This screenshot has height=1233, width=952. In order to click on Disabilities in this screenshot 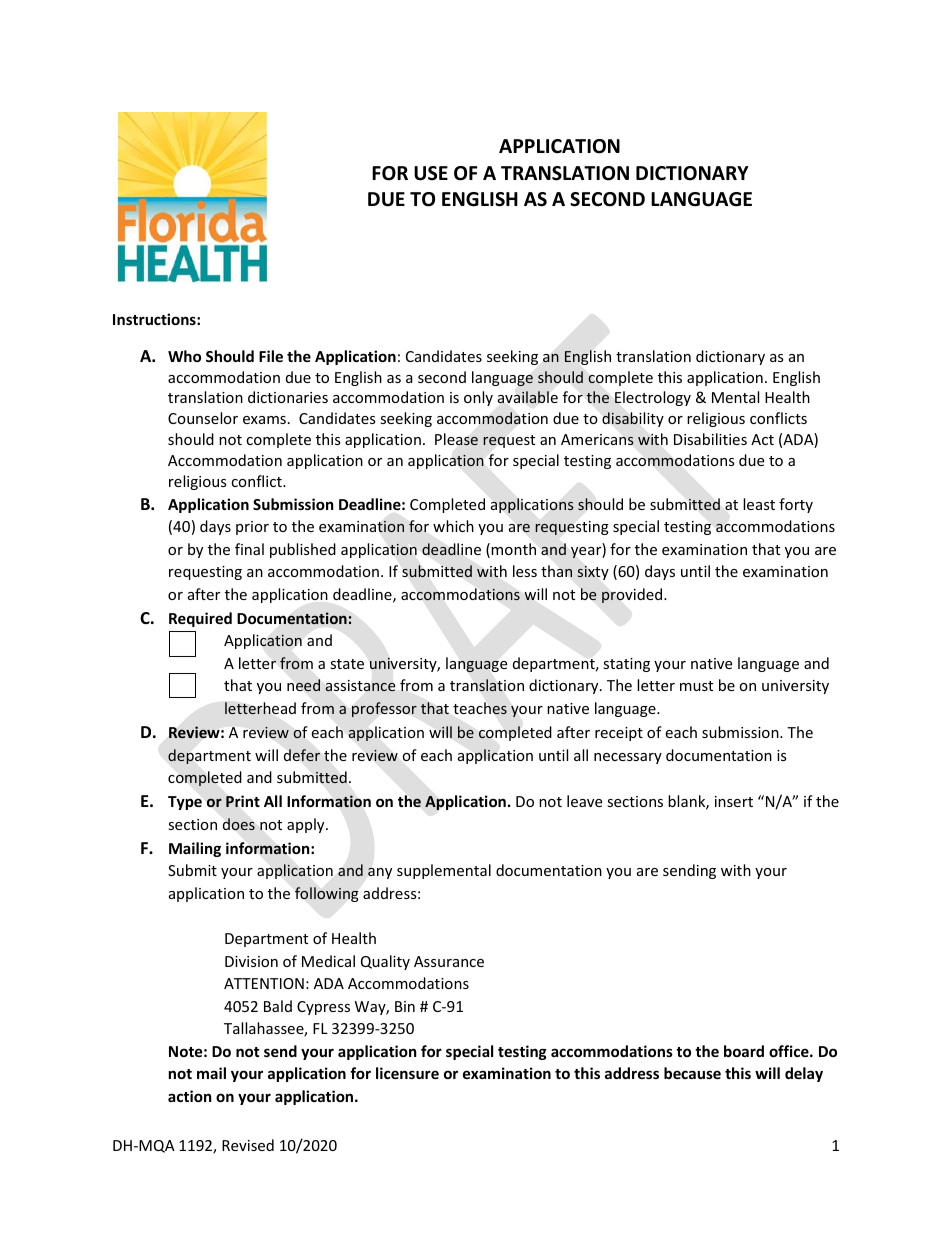, I will do `click(710, 439)`.
